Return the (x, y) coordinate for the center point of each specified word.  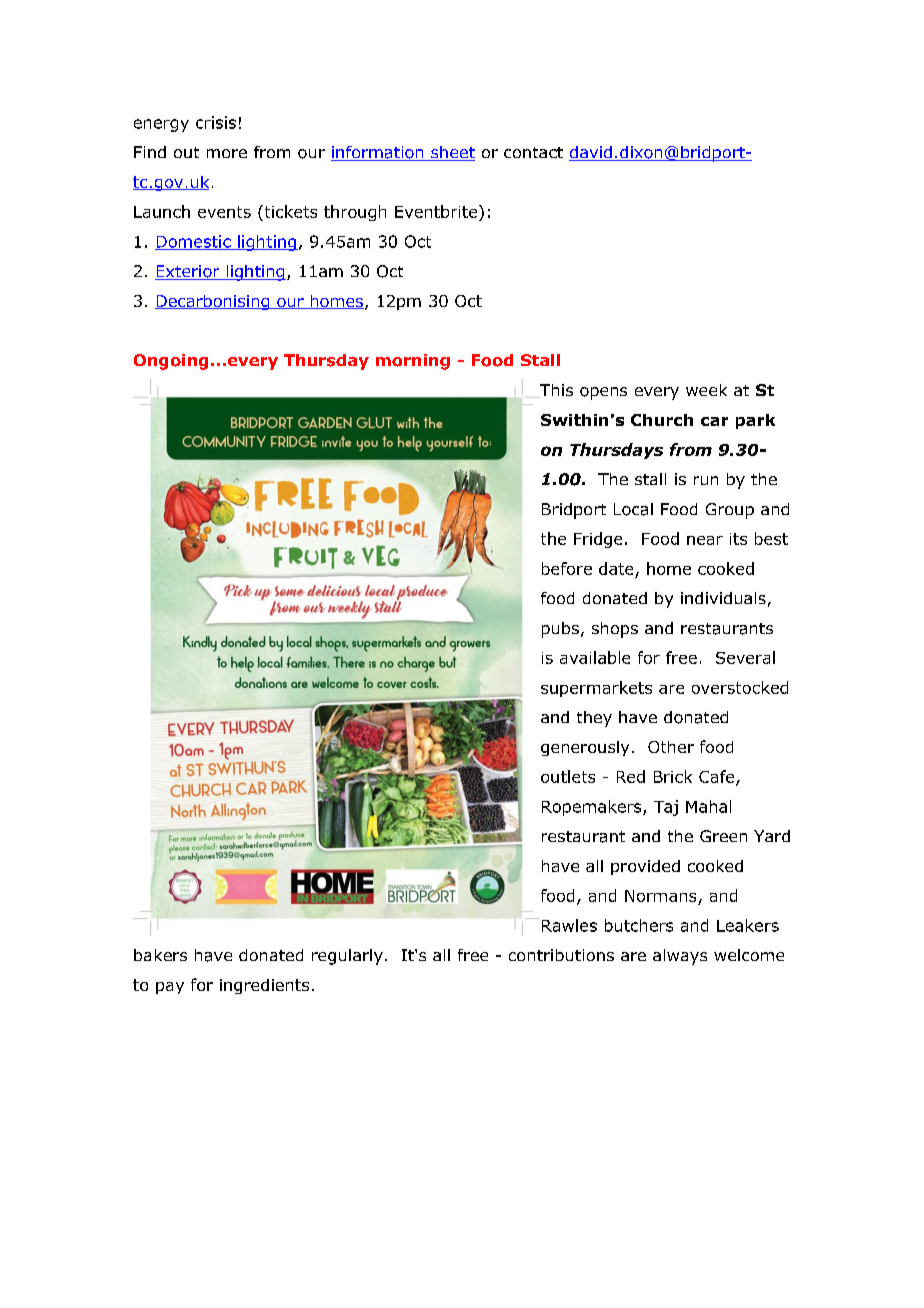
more (227, 153)
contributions (561, 955)
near (705, 540)
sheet (452, 153)
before (567, 568)
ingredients (264, 986)
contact (533, 152)
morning (413, 362)
